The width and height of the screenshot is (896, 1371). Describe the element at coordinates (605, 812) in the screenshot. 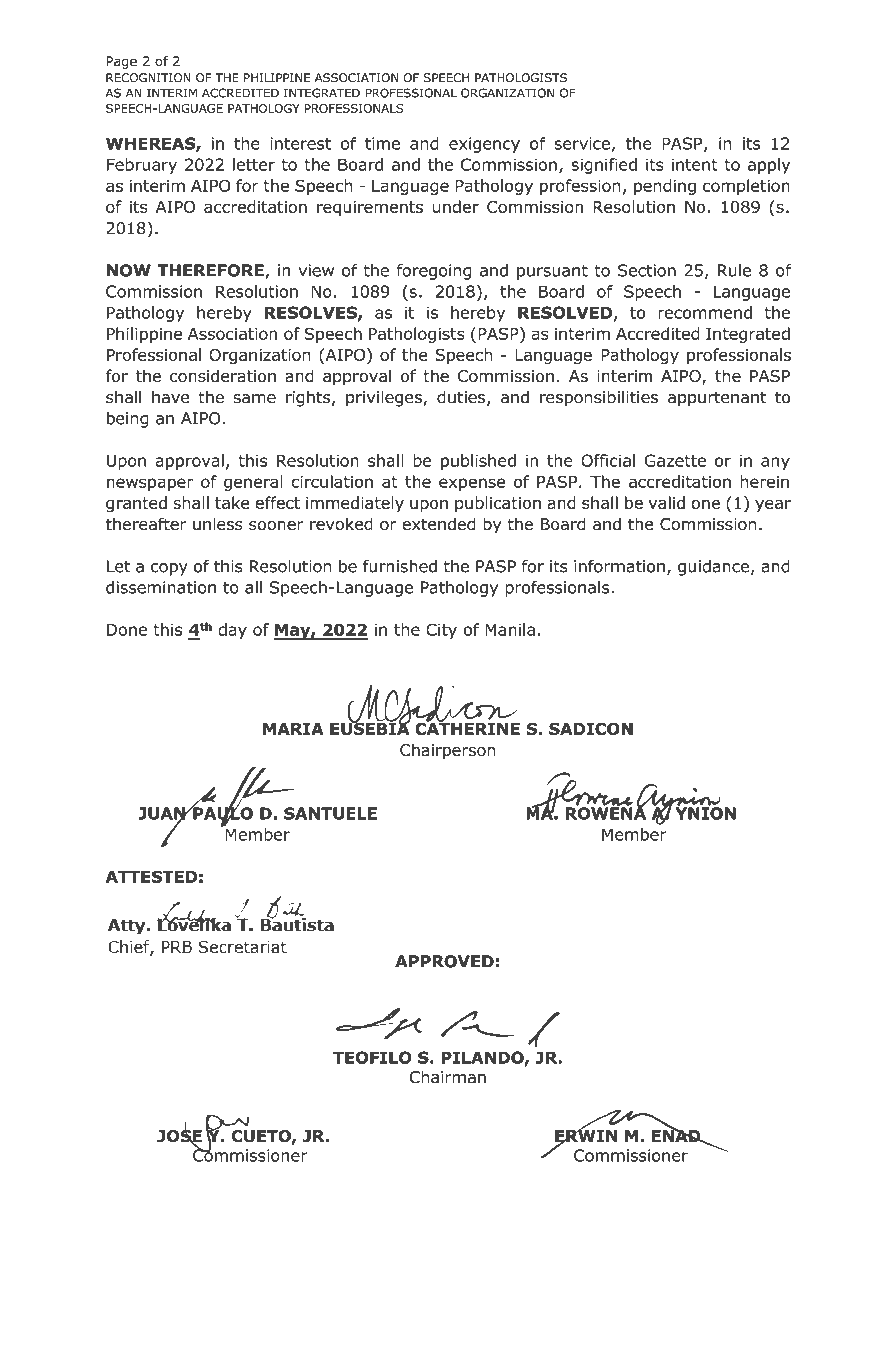

I see `ROWENA` at that location.
